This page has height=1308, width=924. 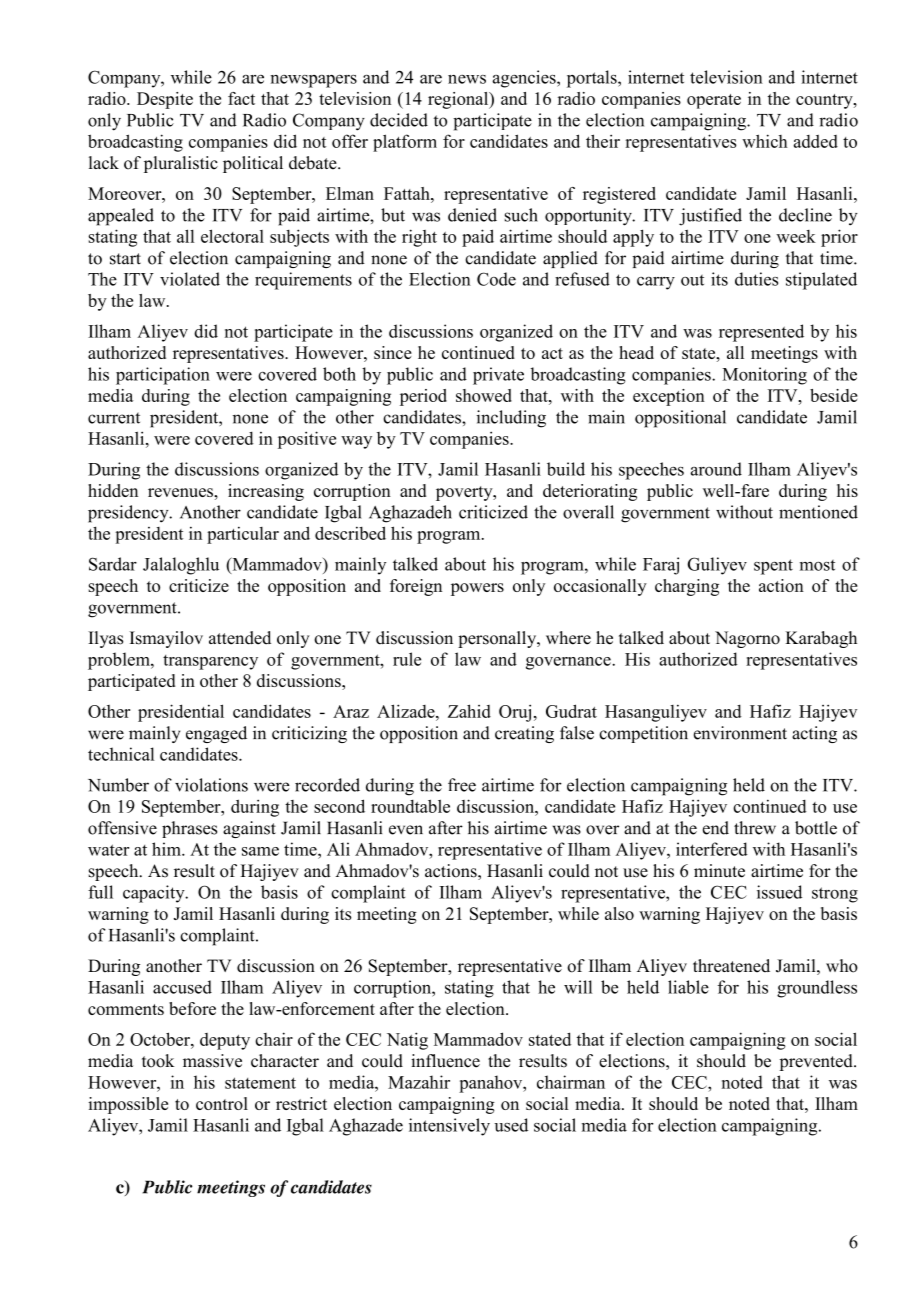 I want to click on intensively, so click(x=449, y=1127).
